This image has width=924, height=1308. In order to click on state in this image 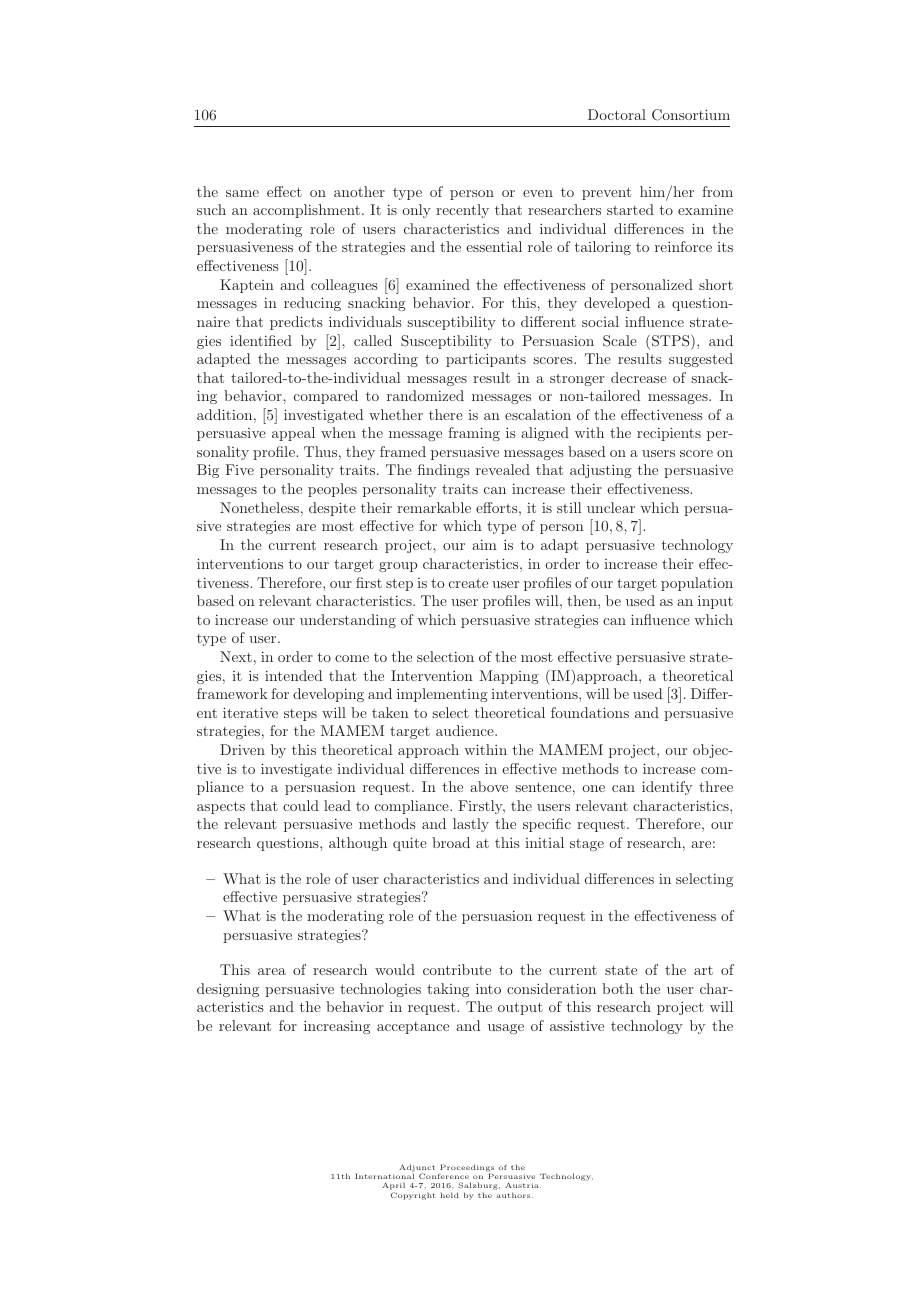, I will do `click(621, 970)`.
